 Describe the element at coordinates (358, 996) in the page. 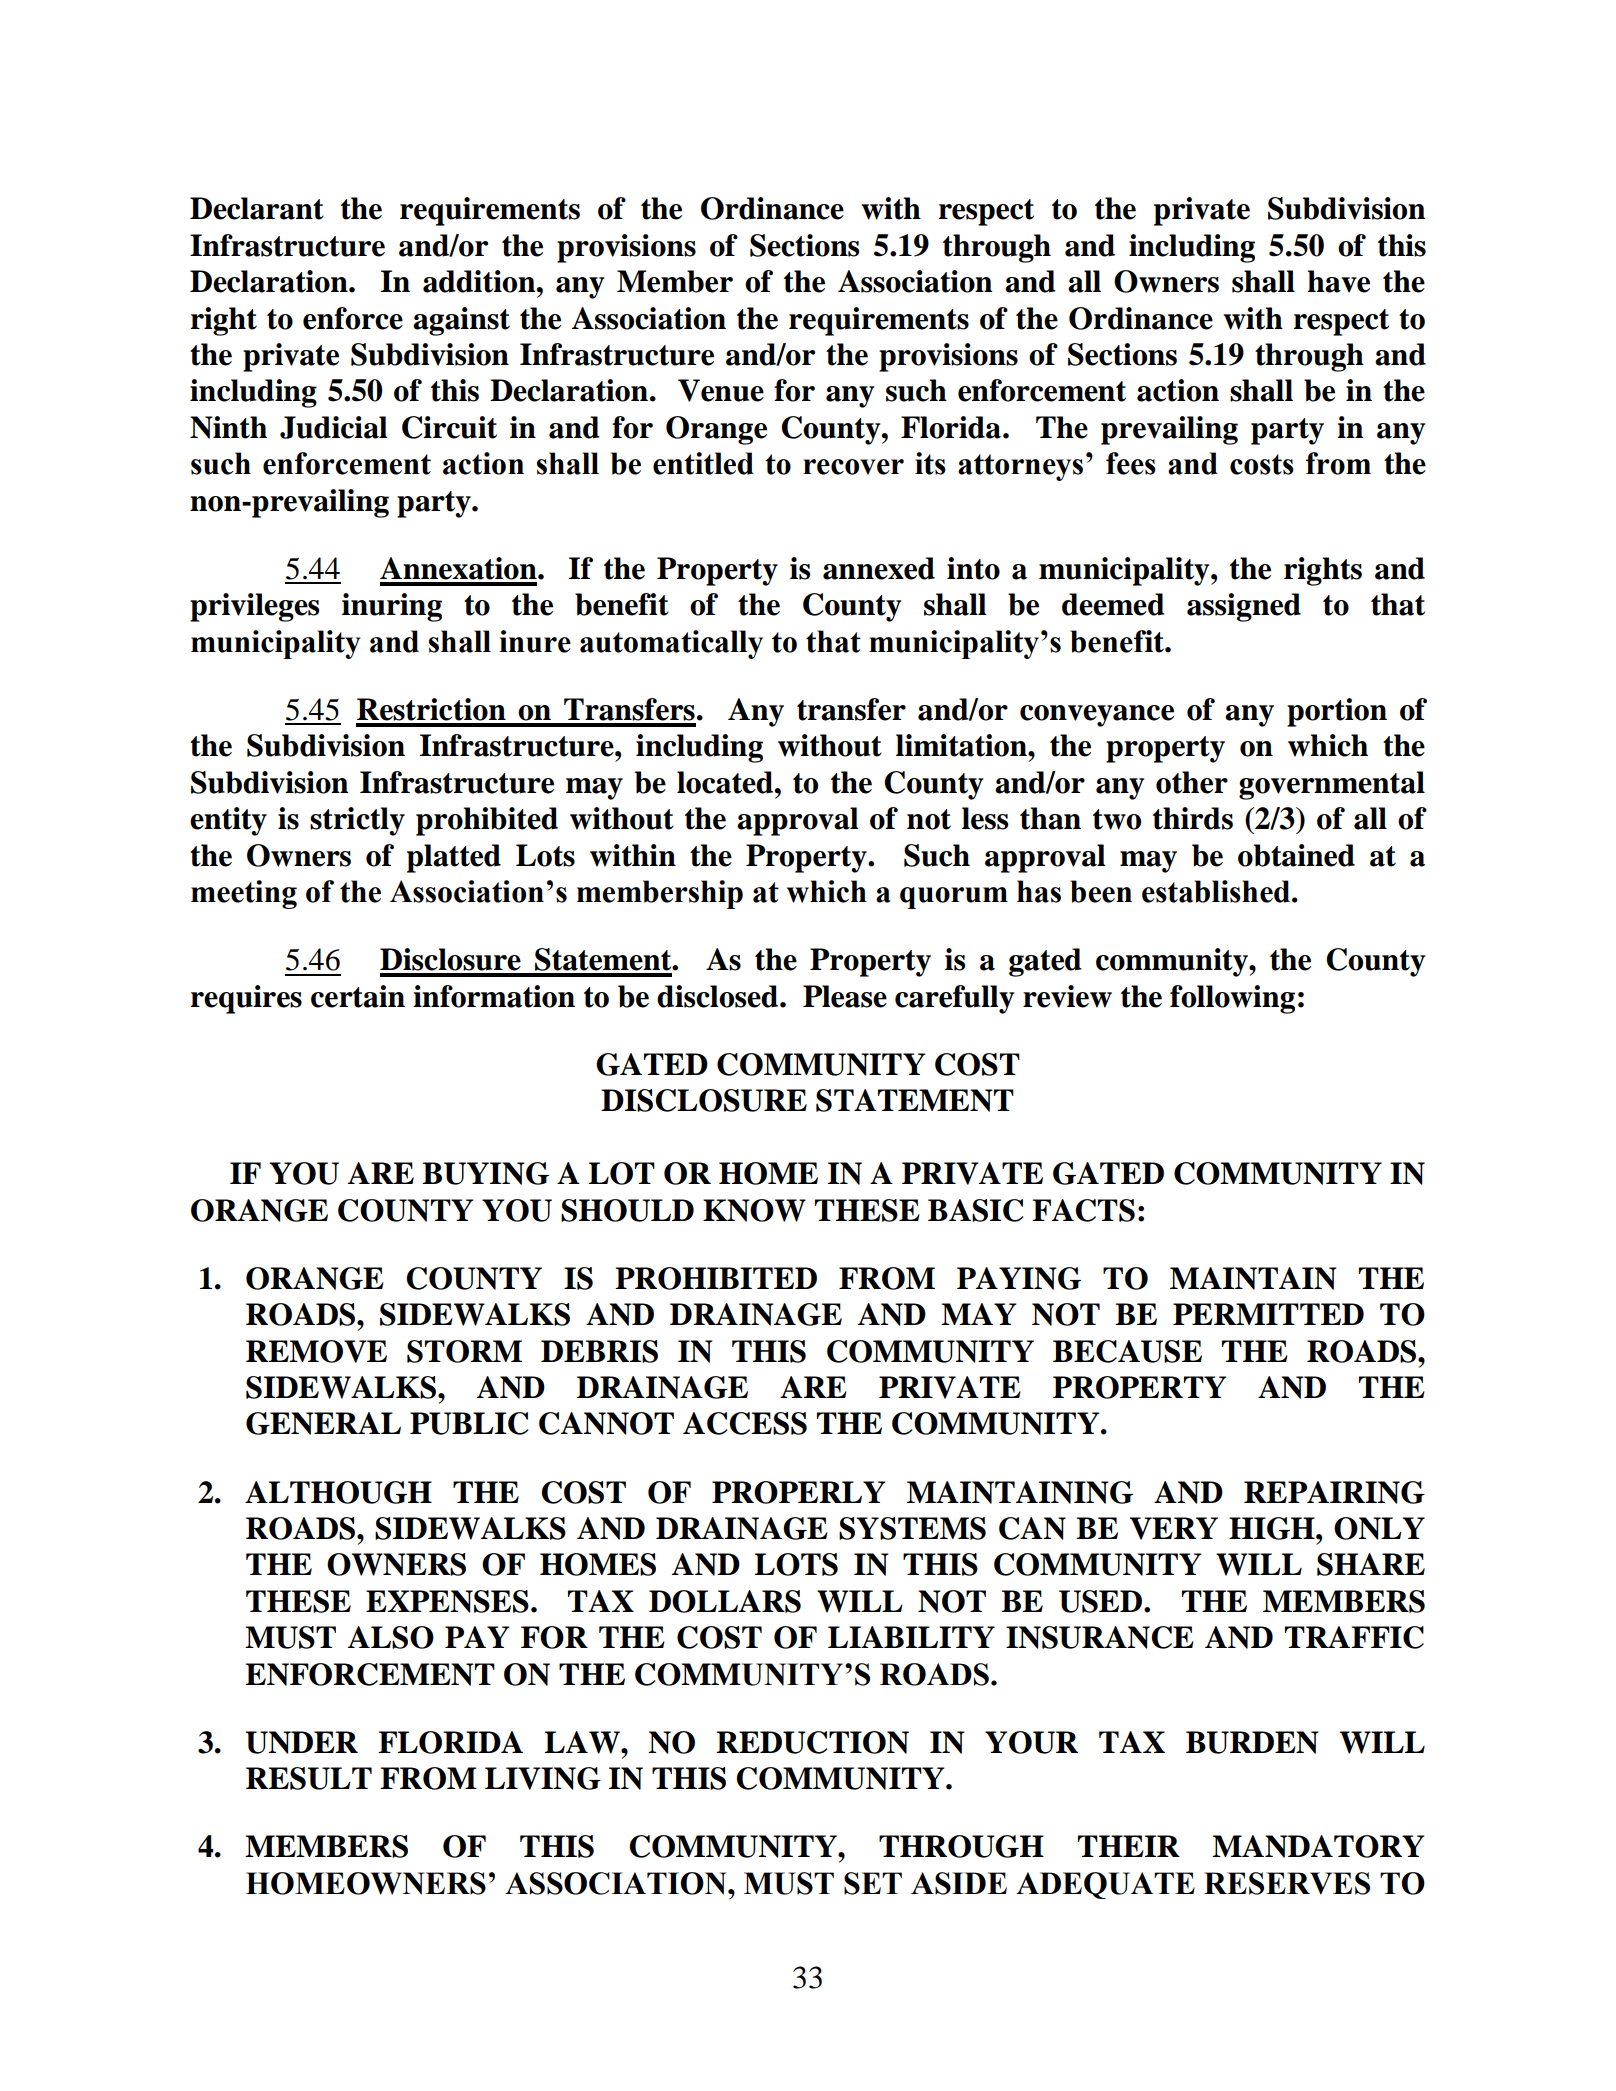

I see `certain` at that location.
